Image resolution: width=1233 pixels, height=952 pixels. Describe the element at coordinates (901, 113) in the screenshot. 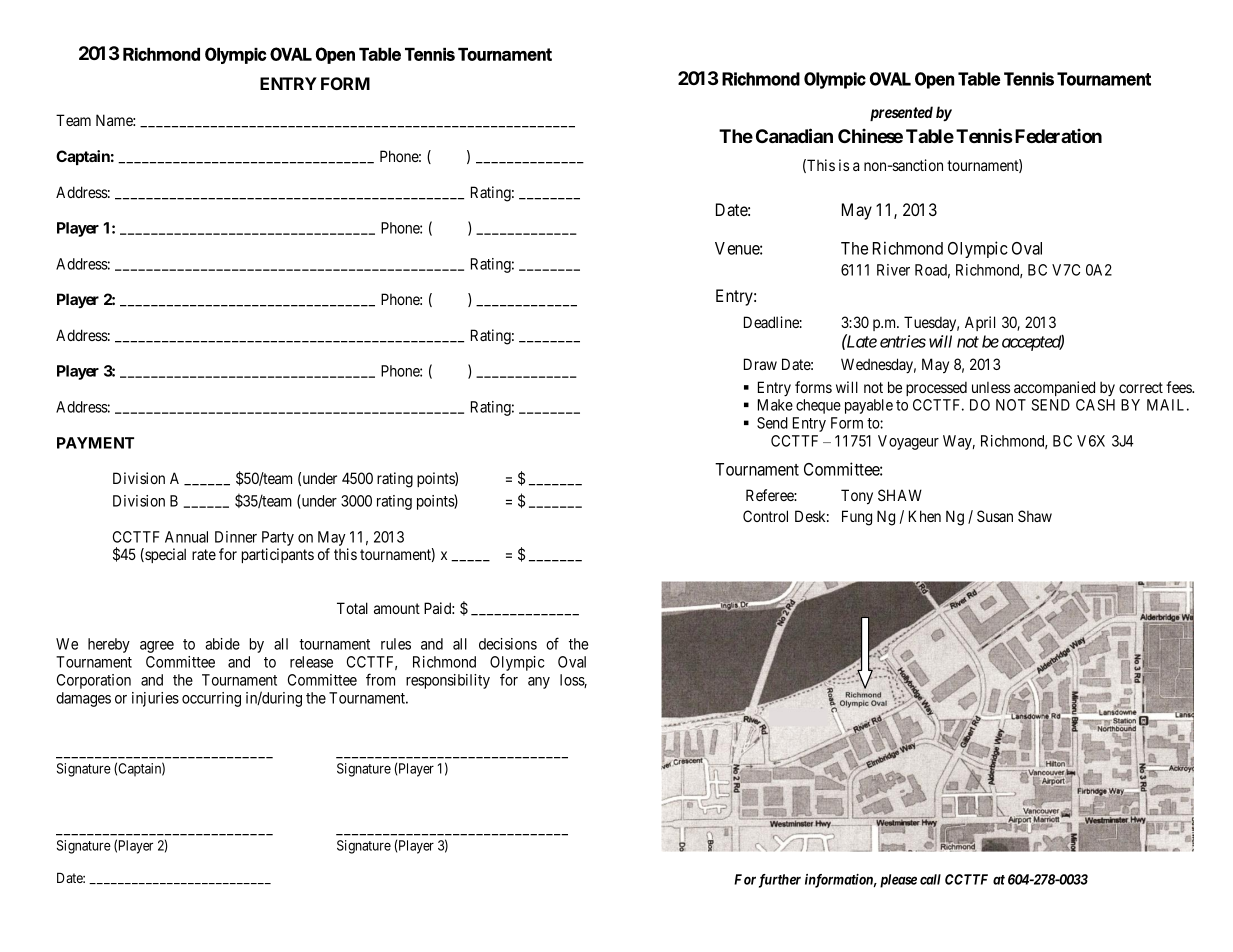

I see `presented` at that location.
